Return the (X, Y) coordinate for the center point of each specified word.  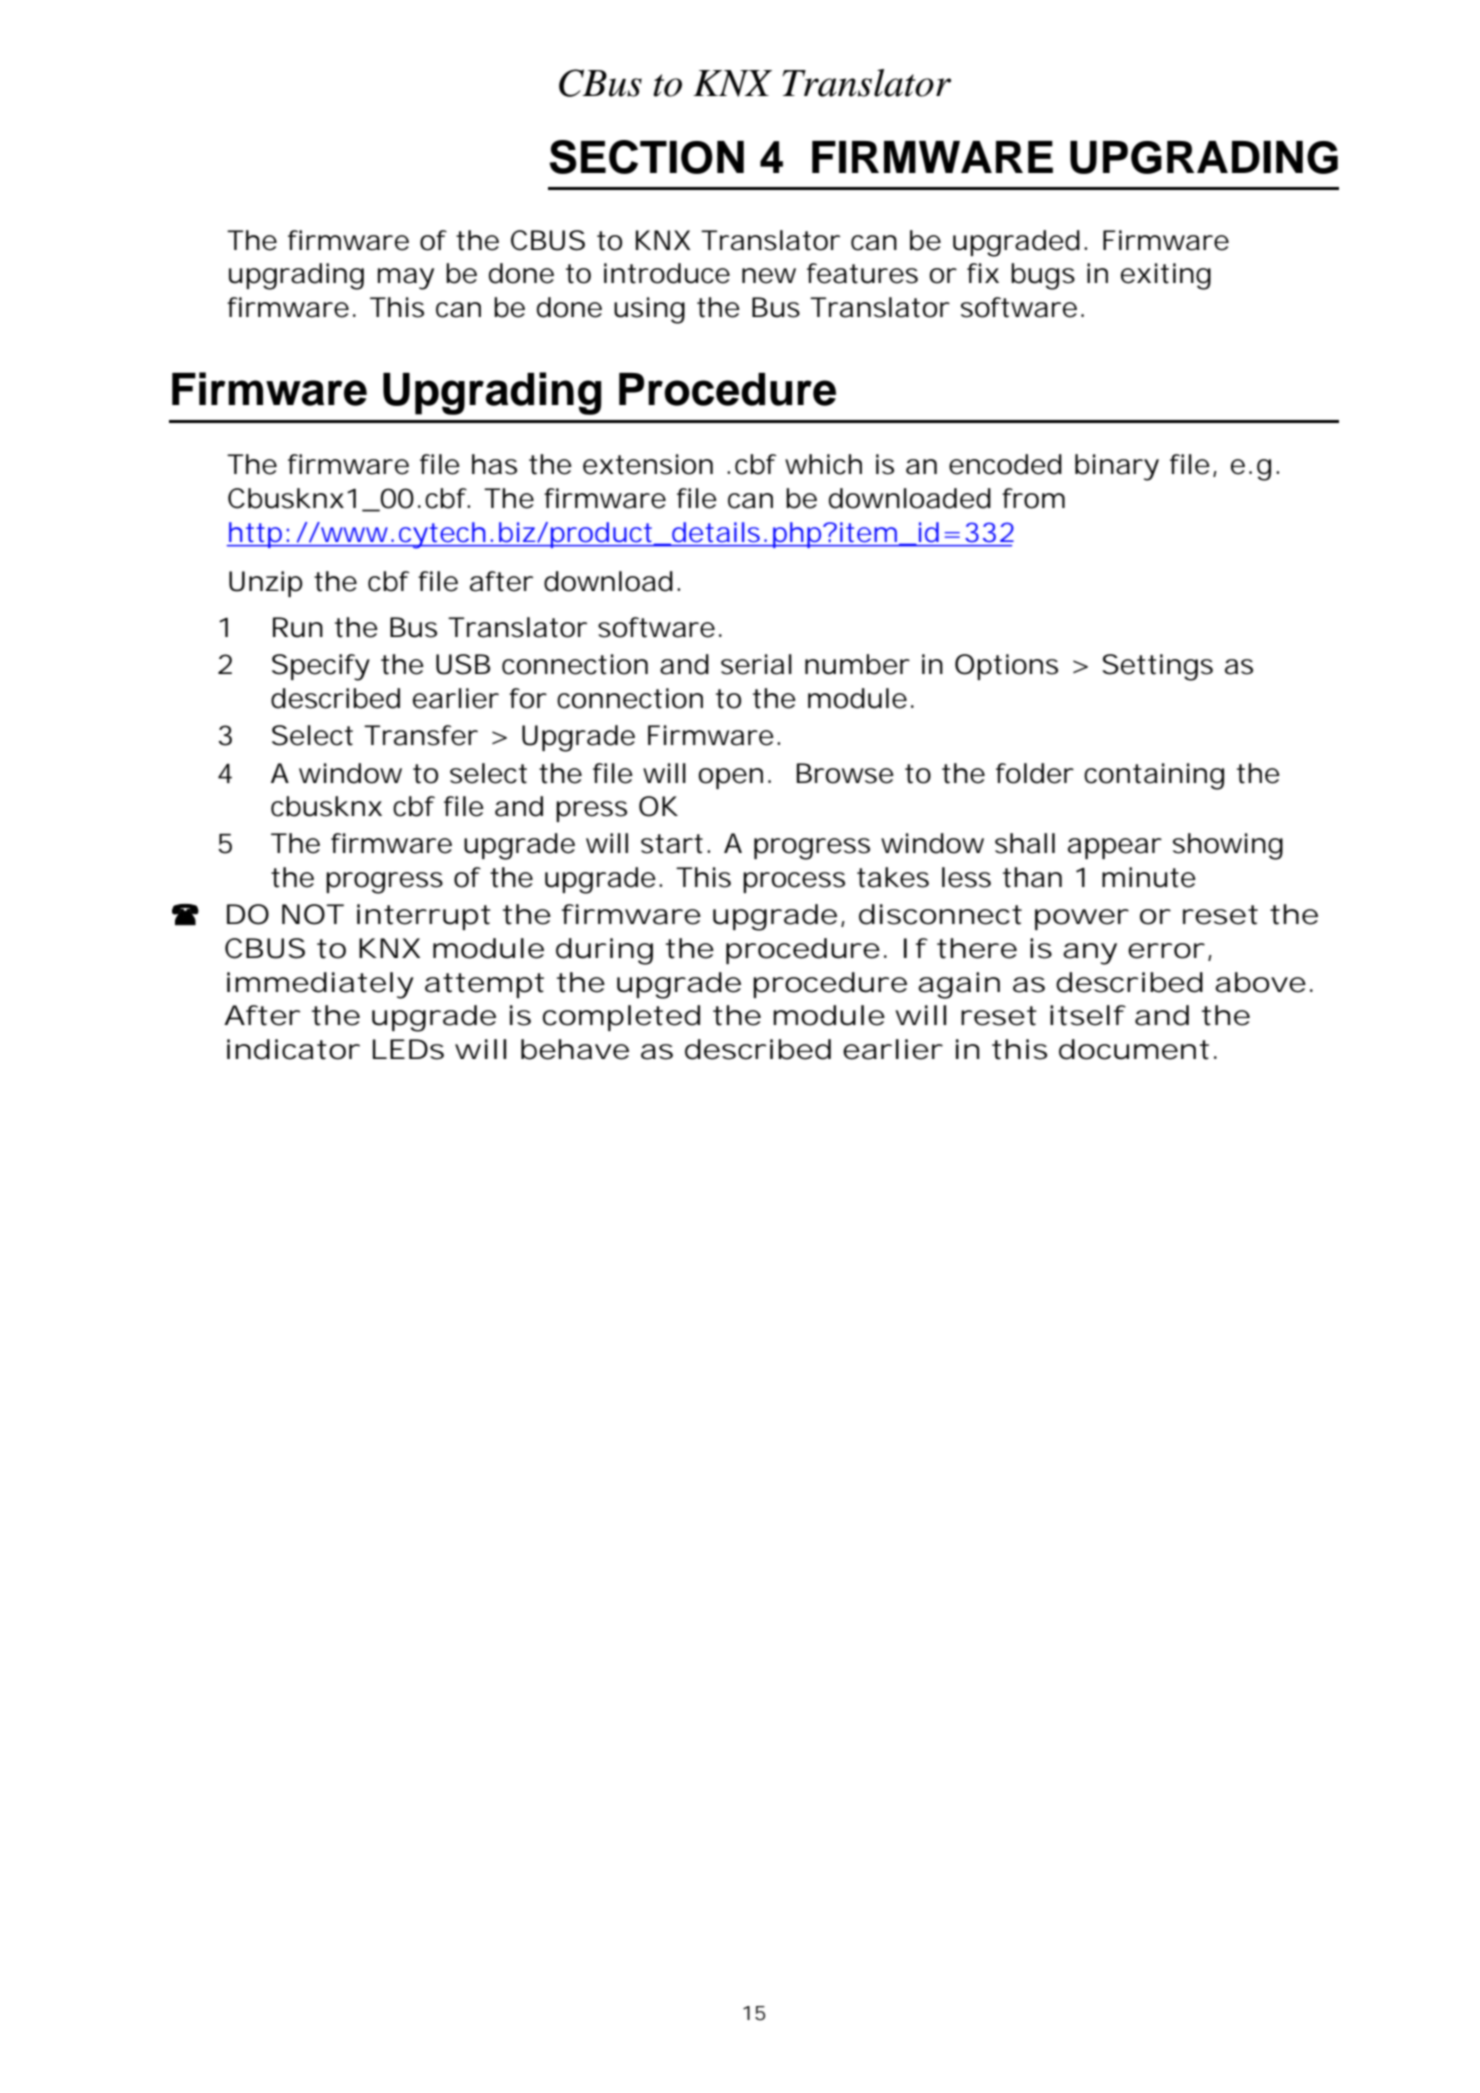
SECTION (646, 157)
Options (1006, 667)
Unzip (266, 584)
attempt (484, 985)
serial (756, 664)
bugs (1043, 276)
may (406, 279)
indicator (293, 1049)
